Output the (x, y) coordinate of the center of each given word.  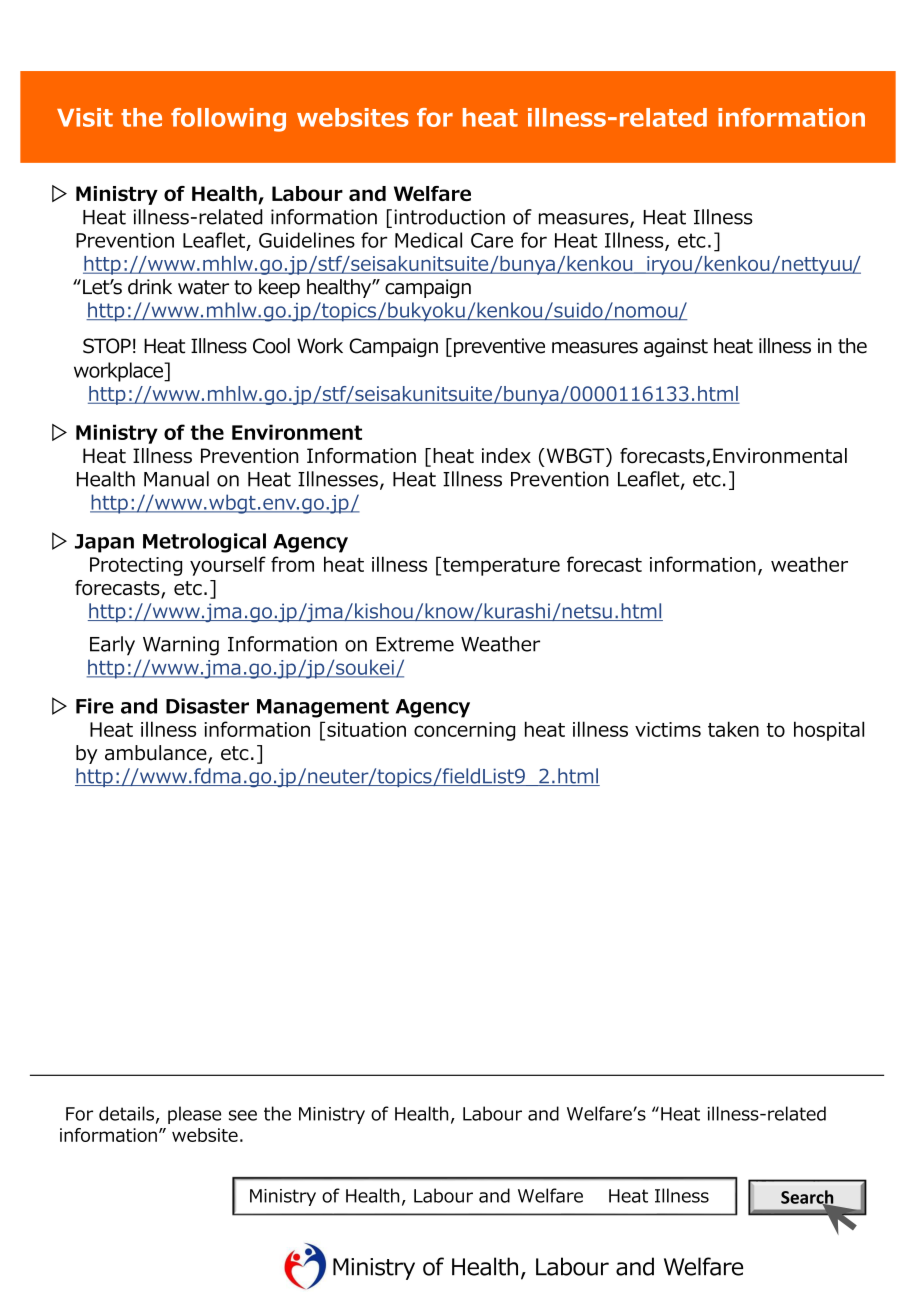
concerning (464, 731)
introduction (449, 217)
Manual (176, 479)
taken (733, 729)
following (228, 120)
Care (492, 240)
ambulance (157, 754)
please (194, 1115)
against (676, 347)
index (506, 456)
